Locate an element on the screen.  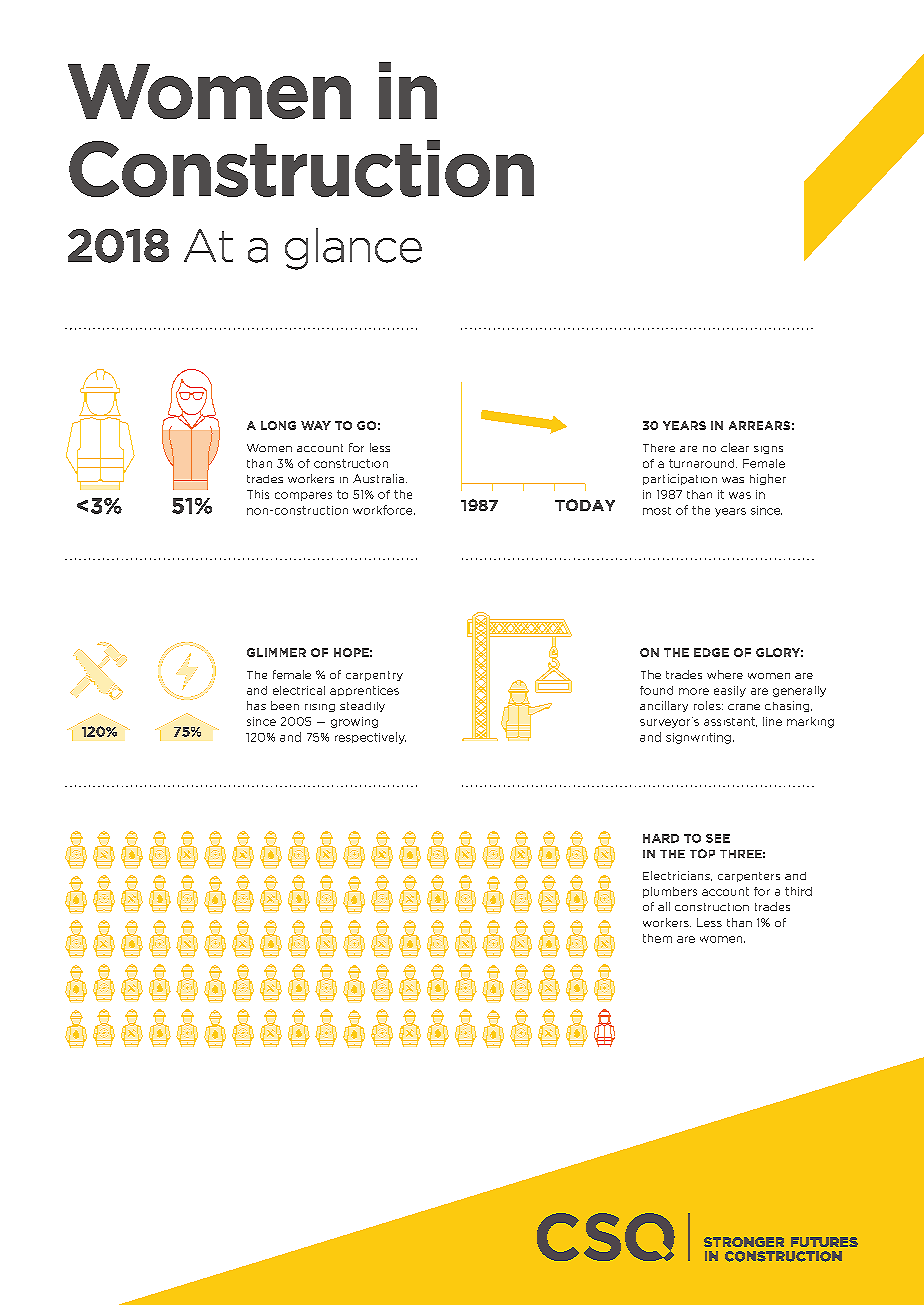
clear is located at coordinates (735, 447).
